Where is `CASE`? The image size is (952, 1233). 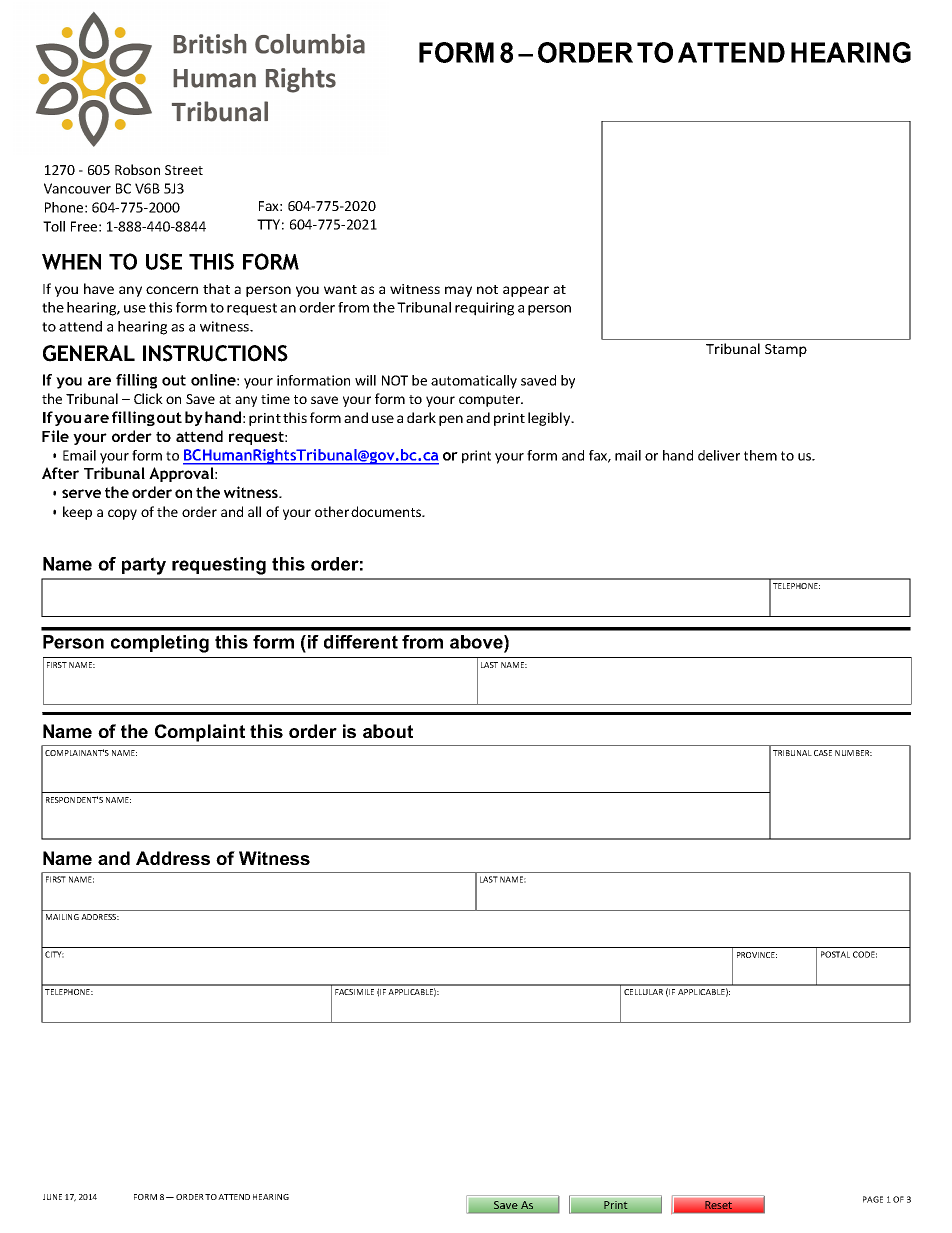 CASE is located at coordinates (823, 753).
